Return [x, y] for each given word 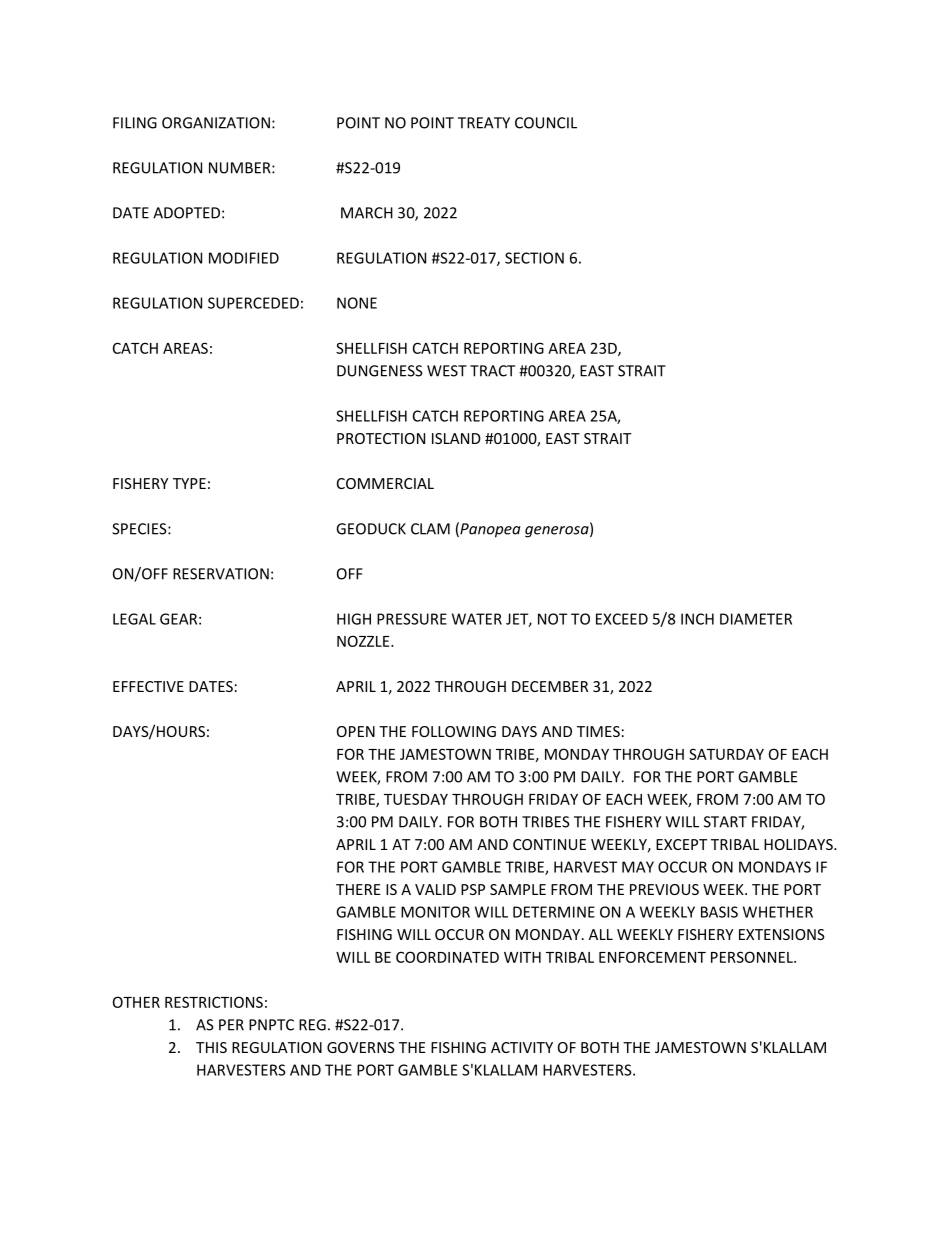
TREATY [484, 123]
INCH [697, 619]
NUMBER [241, 168]
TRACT [492, 371]
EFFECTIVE [148, 686]
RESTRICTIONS [214, 1002]
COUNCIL [546, 123]
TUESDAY [416, 799]
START [725, 822]
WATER [477, 619]
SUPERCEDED [253, 303]
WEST [447, 371]
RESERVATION [221, 574]
